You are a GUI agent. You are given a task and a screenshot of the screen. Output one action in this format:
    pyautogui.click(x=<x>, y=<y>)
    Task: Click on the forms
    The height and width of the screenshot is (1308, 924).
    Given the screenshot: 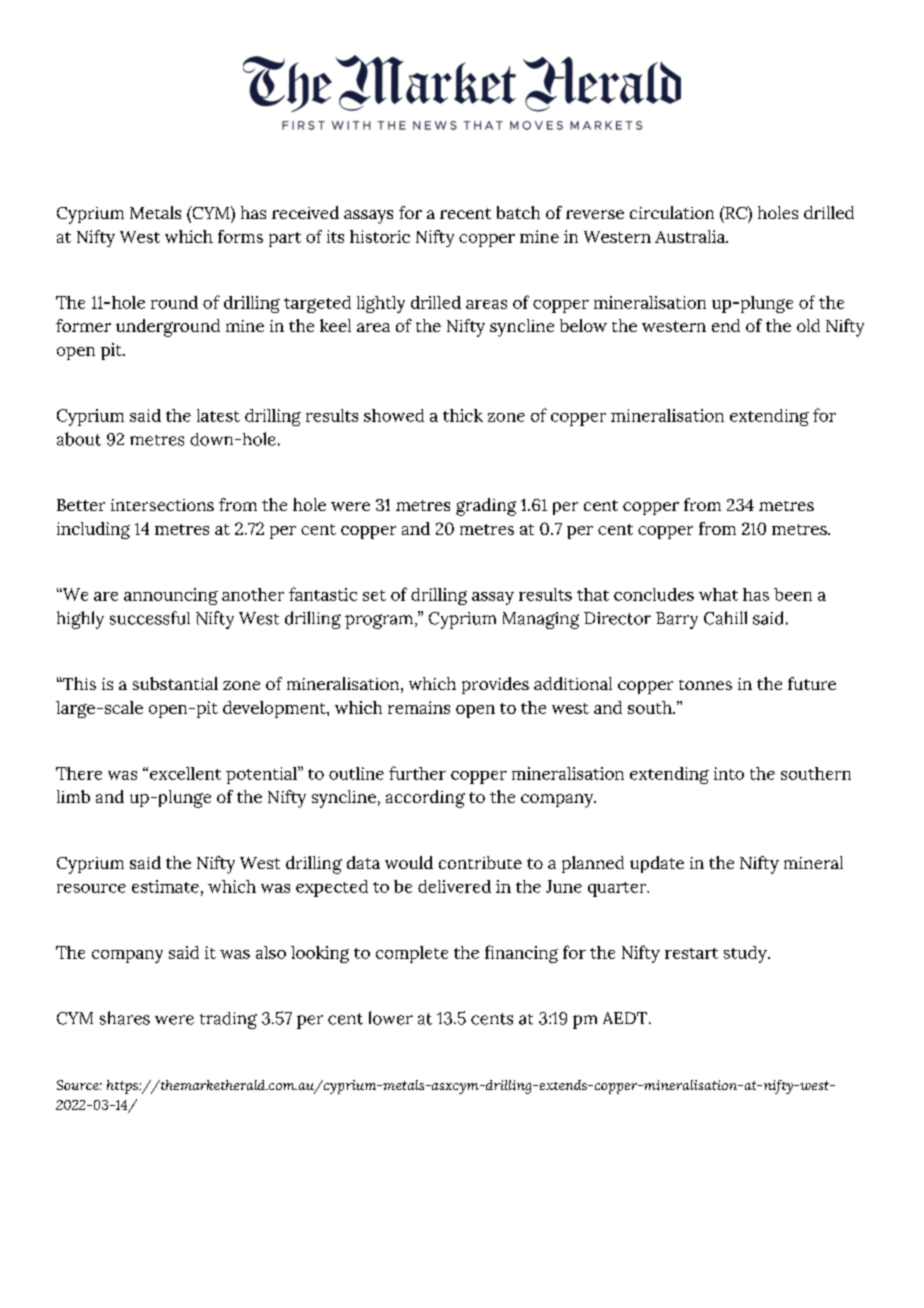 What is the action you would take?
    pyautogui.click(x=240, y=236)
